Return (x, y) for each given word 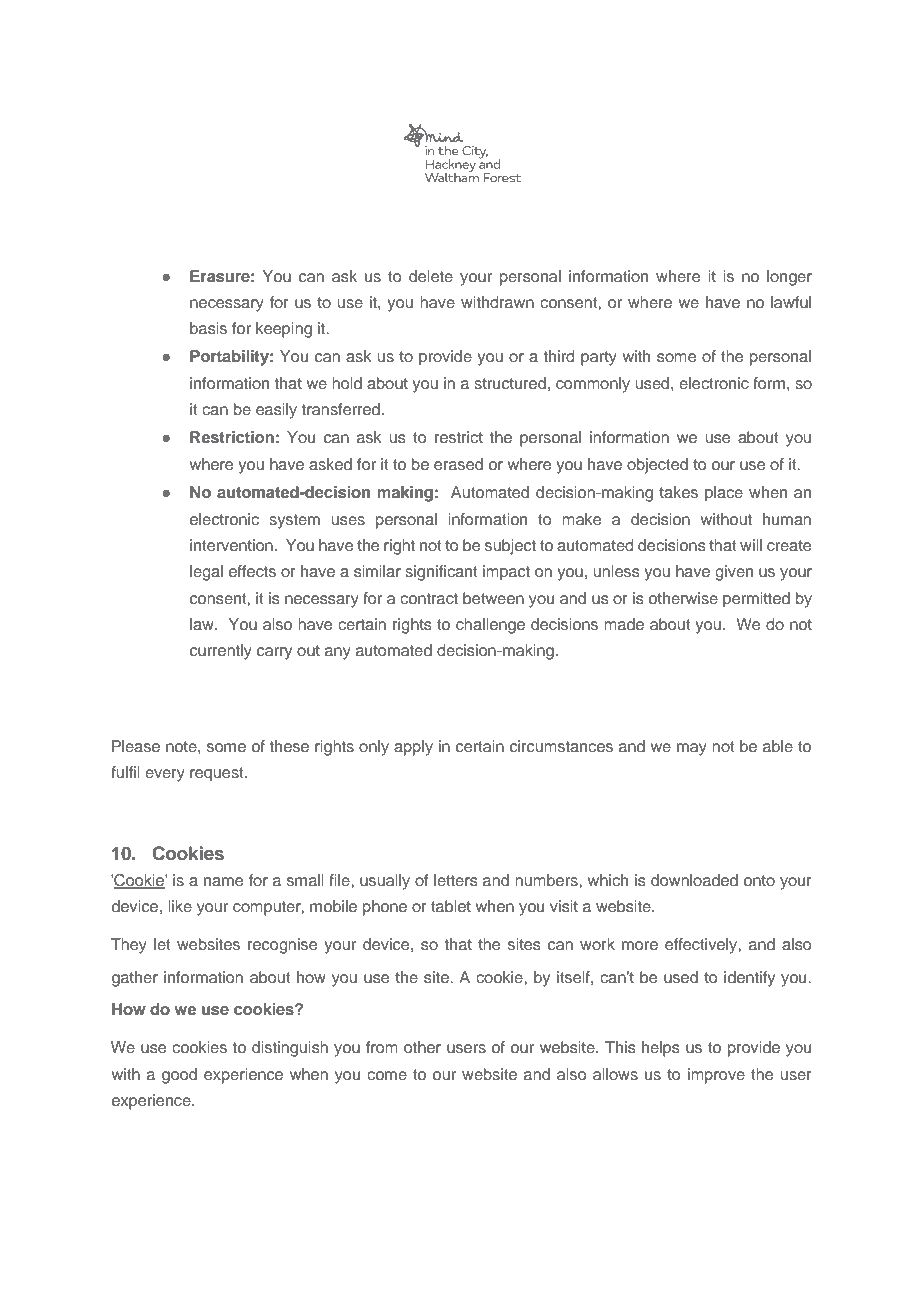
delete (431, 276)
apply (413, 748)
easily (276, 411)
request (218, 774)
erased (458, 464)
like (180, 906)
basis (208, 328)
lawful (791, 302)
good (179, 1076)
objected (657, 466)
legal (206, 573)
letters (456, 880)
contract (429, 598)
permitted (756, 600)
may (692, 749)
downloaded (694, 880)
